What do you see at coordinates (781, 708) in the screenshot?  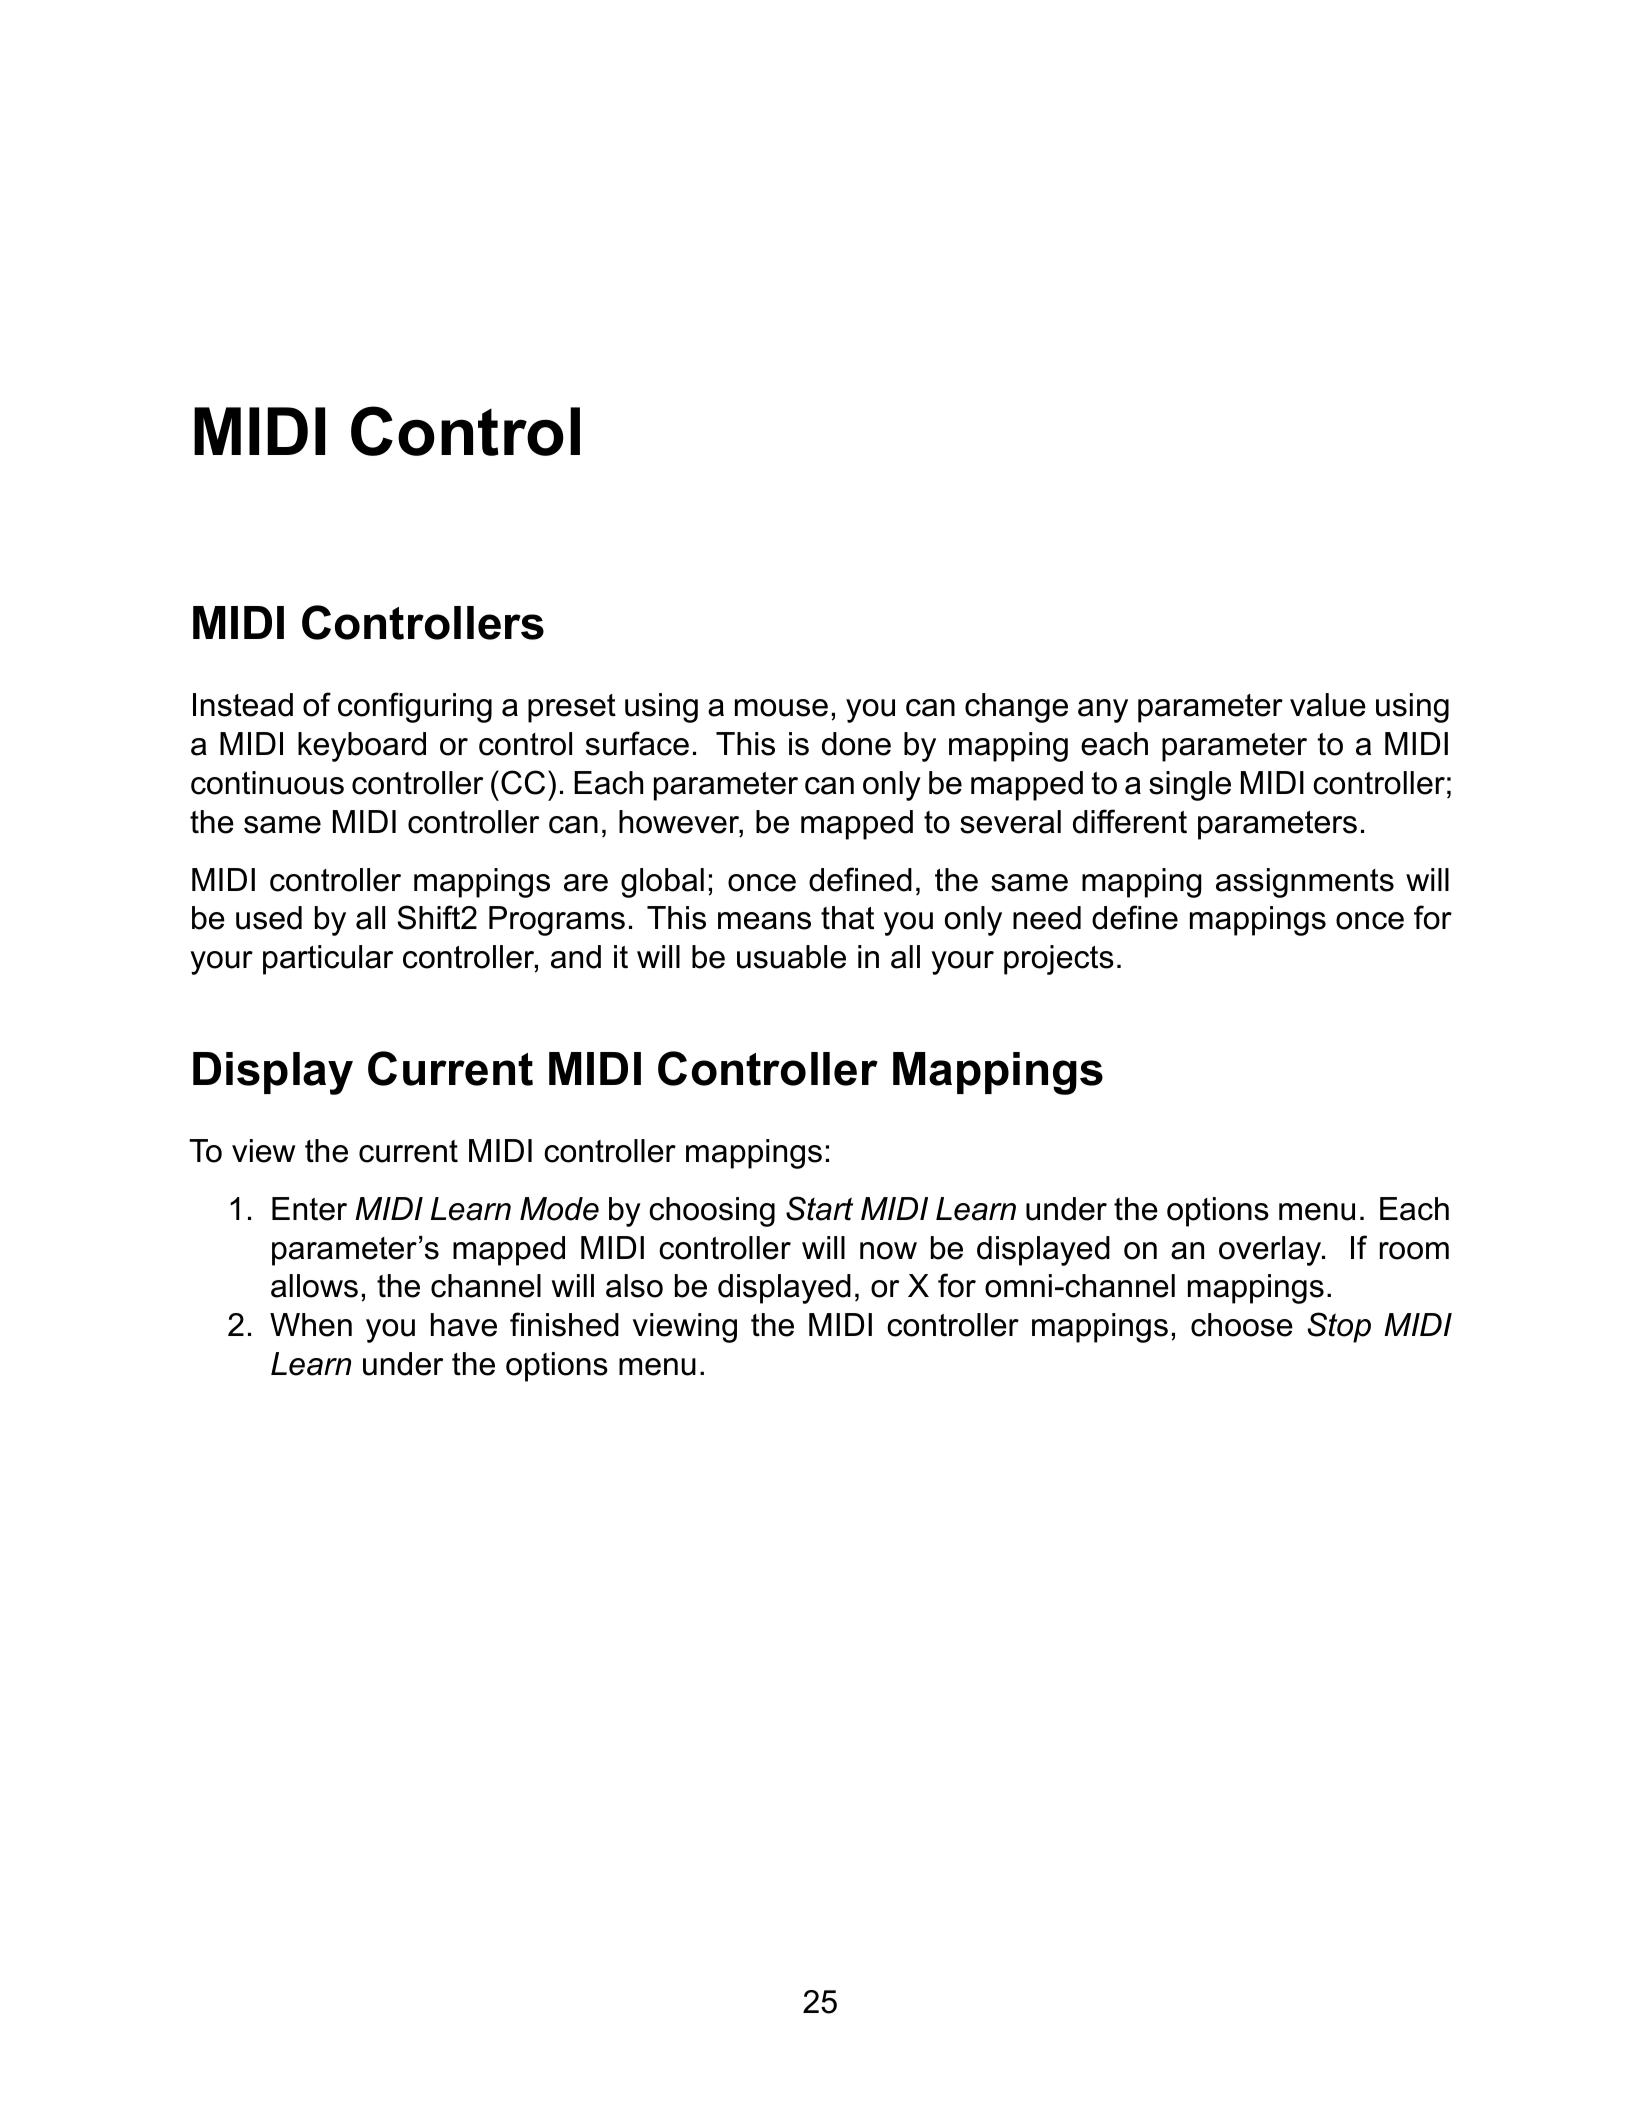 I see `mouse` at bounding box center [781, 708].
